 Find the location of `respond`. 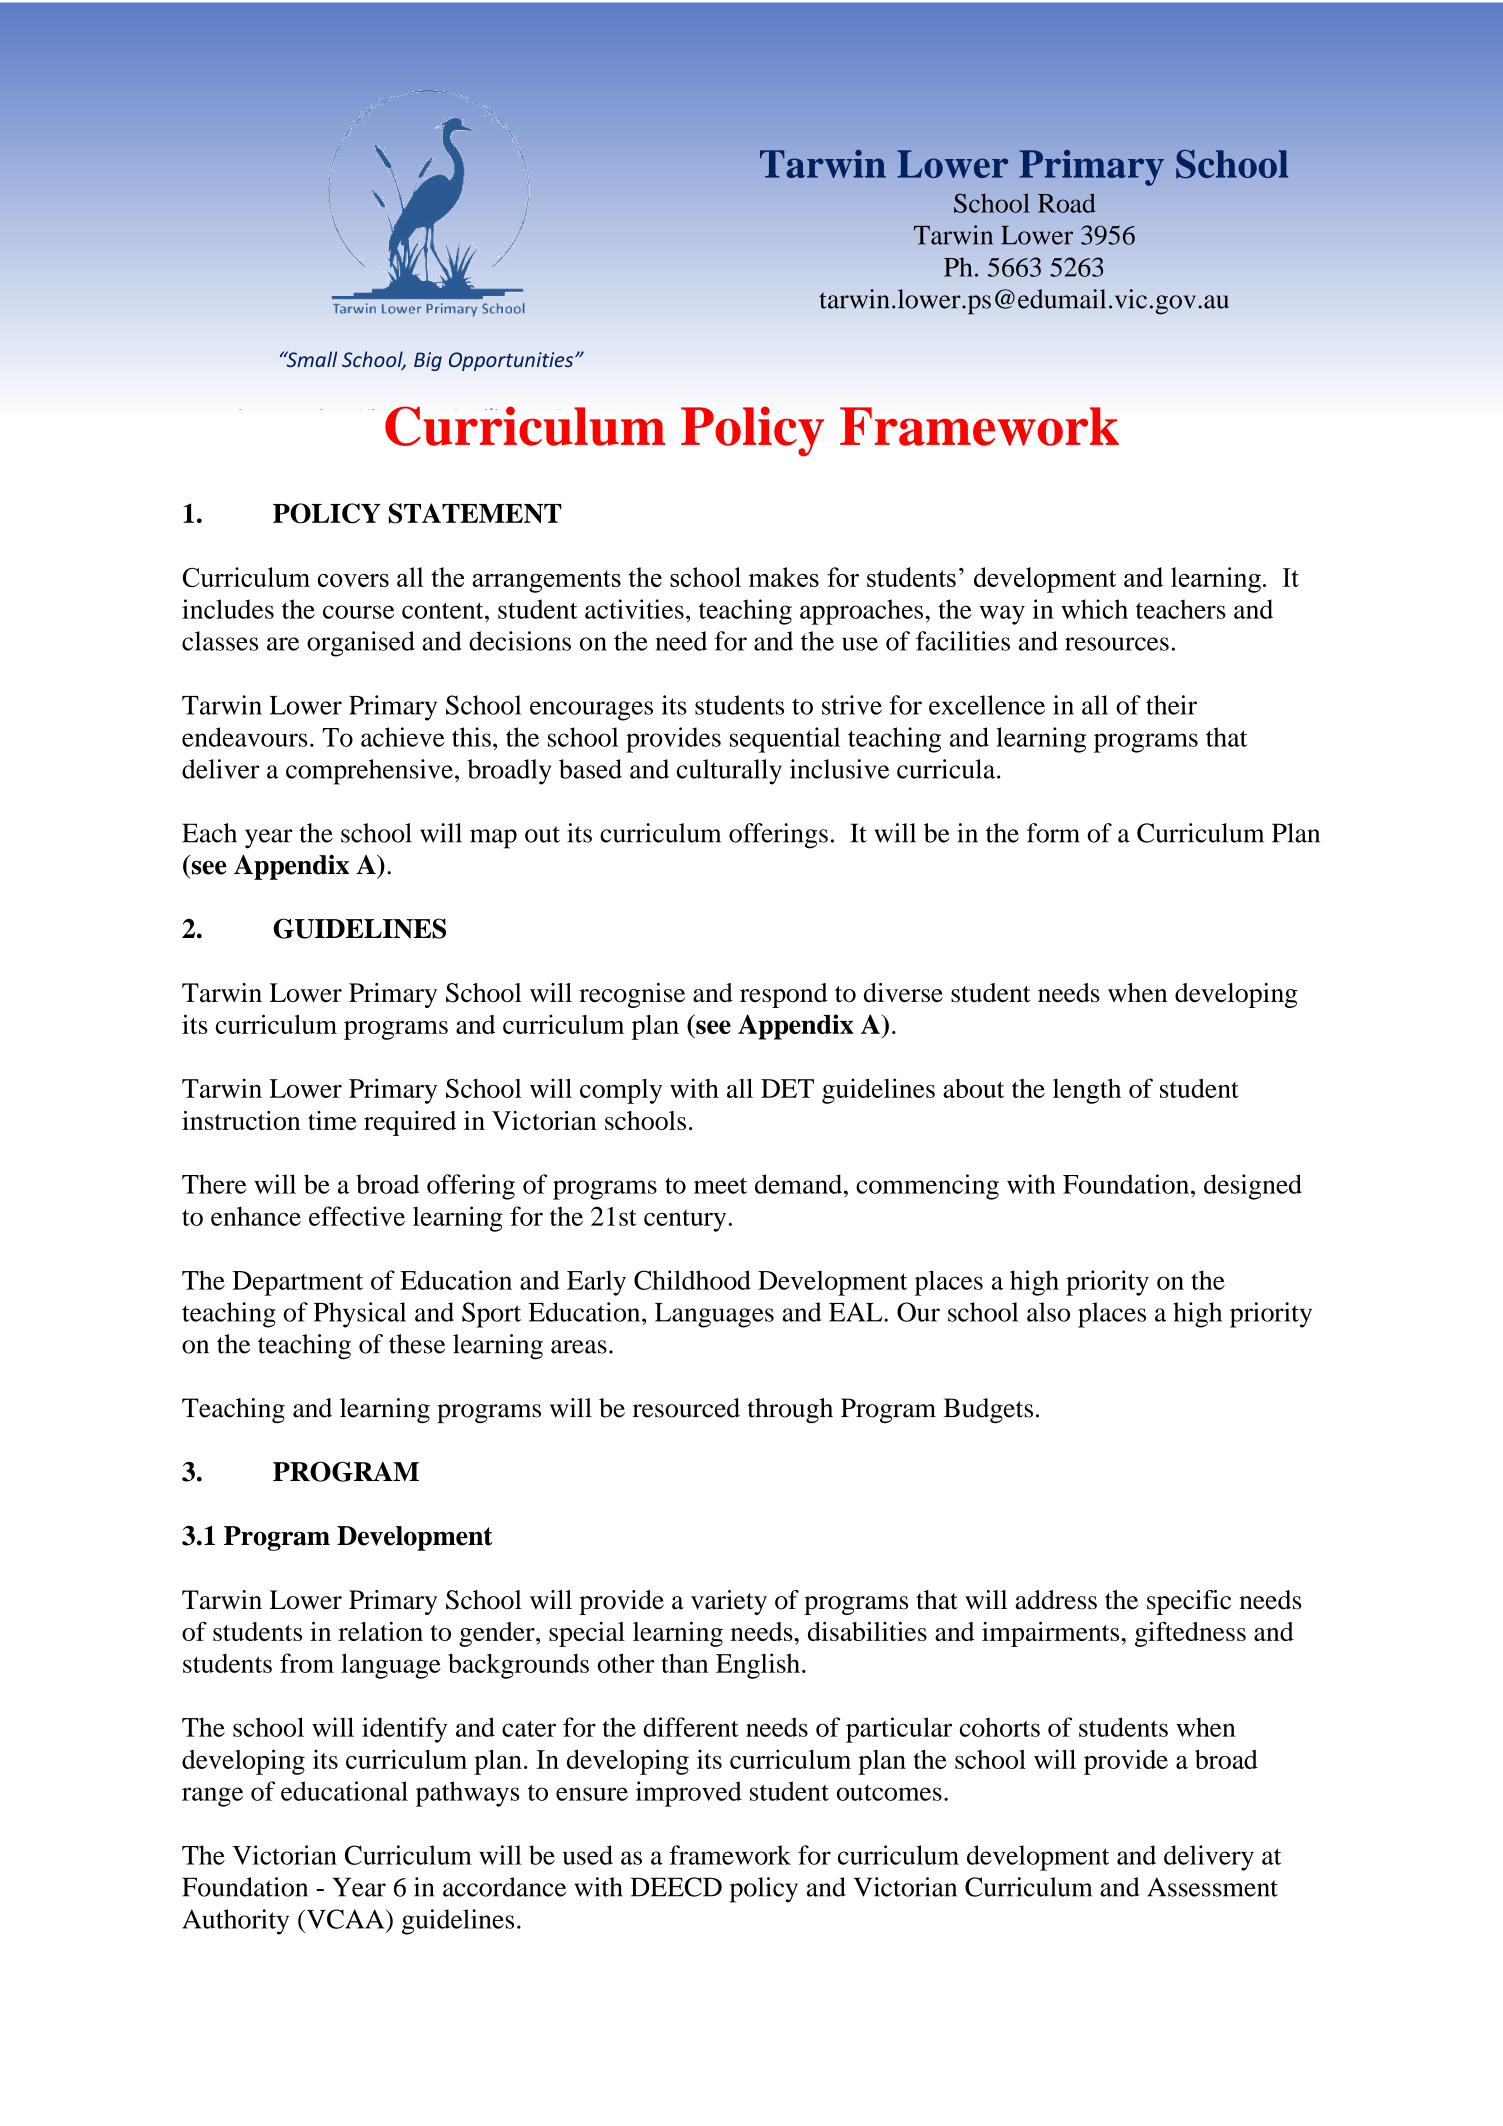

respond is located at coordinates (784, 995).
